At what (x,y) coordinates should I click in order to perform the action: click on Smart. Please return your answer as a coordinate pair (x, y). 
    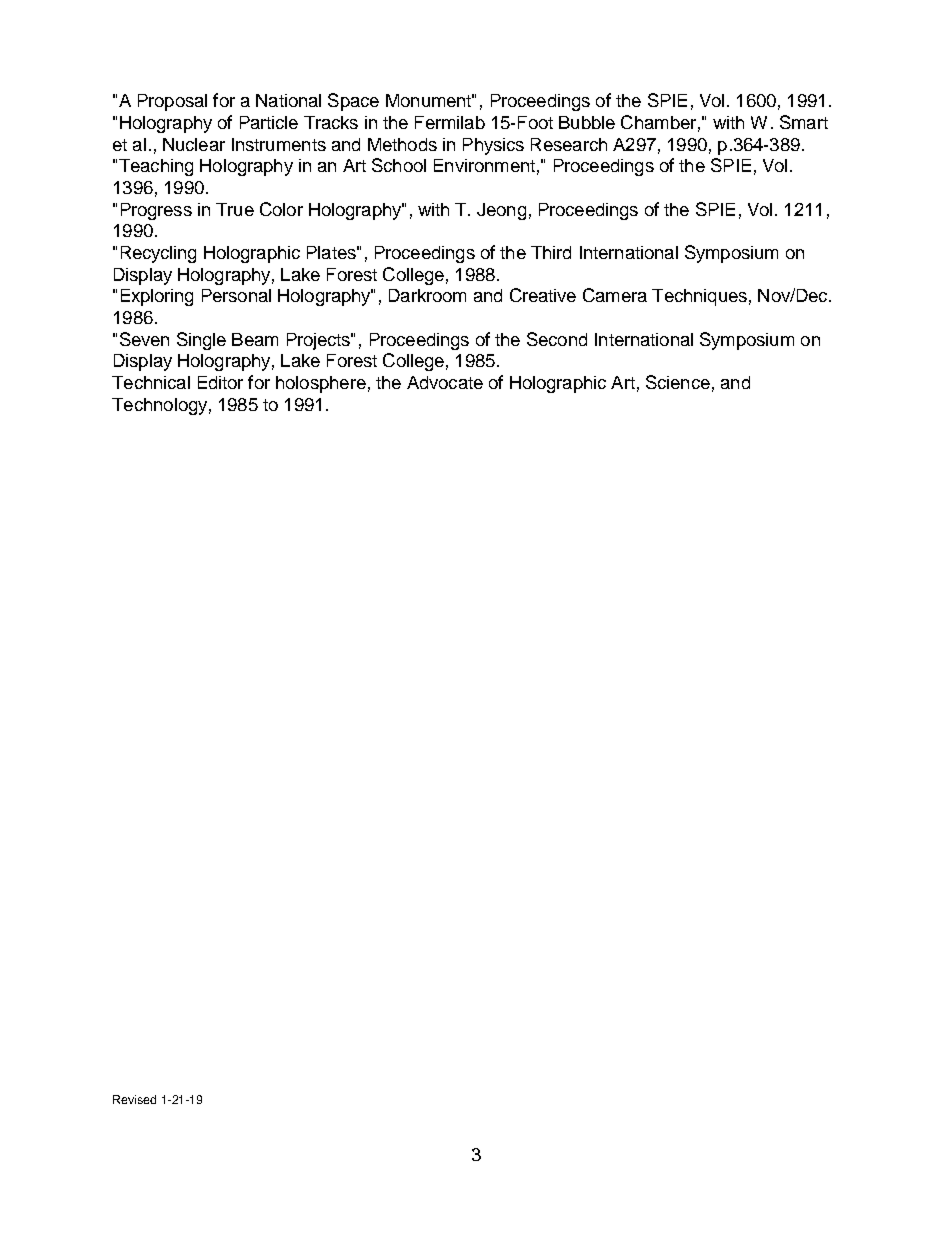
    Looking at the image, I should click on (804, 122).
